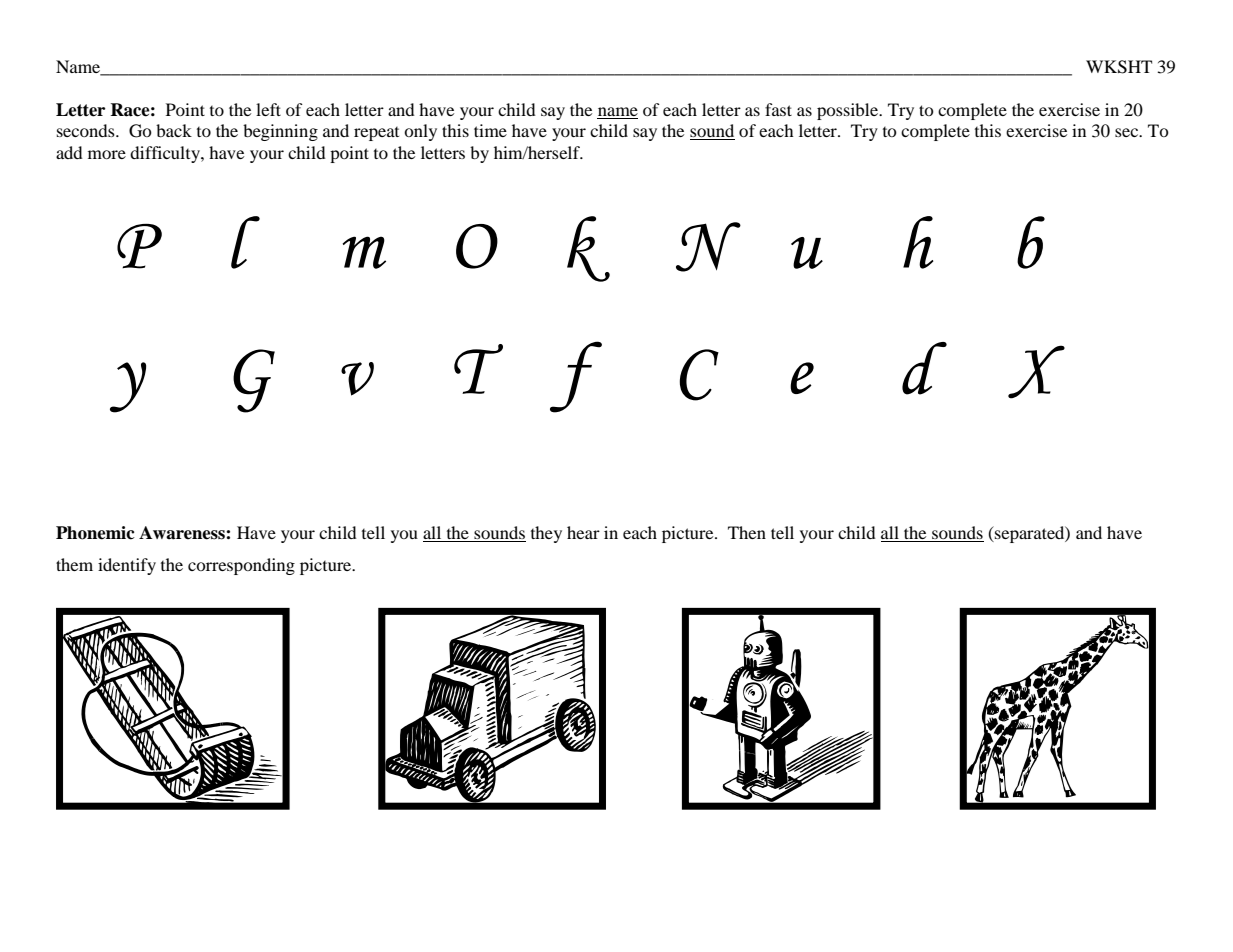 This document has width=1233, height=952. What do you see at coordinates (174, 130) in the document?
I see `back` at bounding box center [174, 130].
